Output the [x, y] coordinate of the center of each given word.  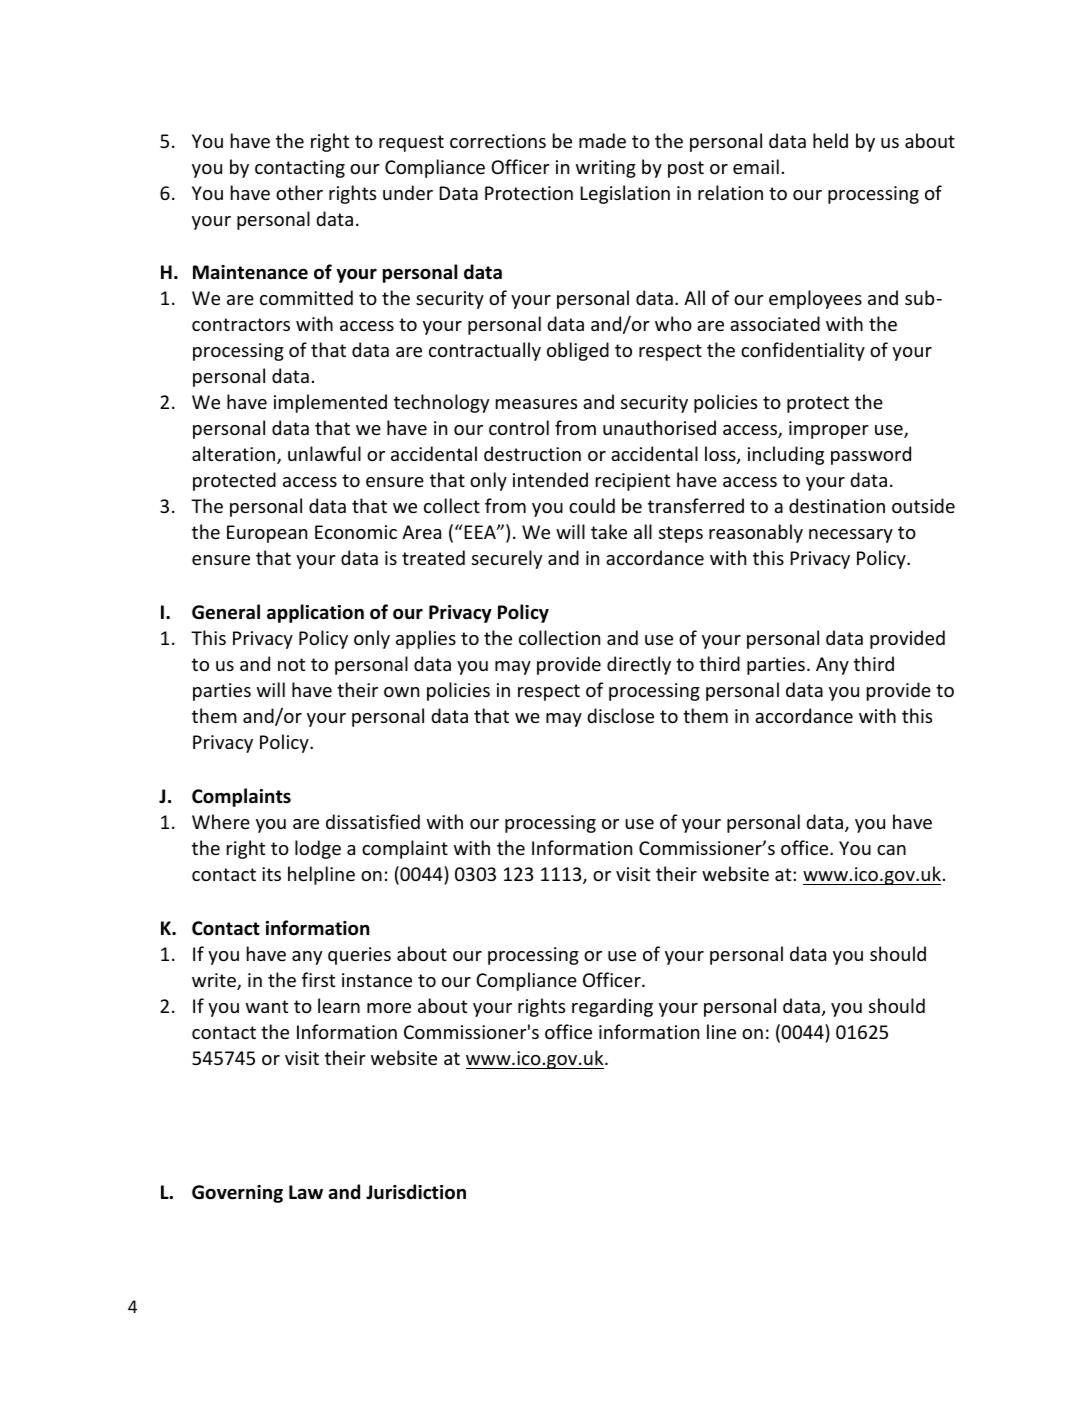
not [291, 664]
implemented [330, 403]
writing [606, 169]
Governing [237, 1194]
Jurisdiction [416, 1192]
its [271, 874]
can [891, 850]
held [830, 140]
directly [639, 665]
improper [829, 430]
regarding [612, 1007]
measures [536, 404]
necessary [851, 536]
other [299, 192]
